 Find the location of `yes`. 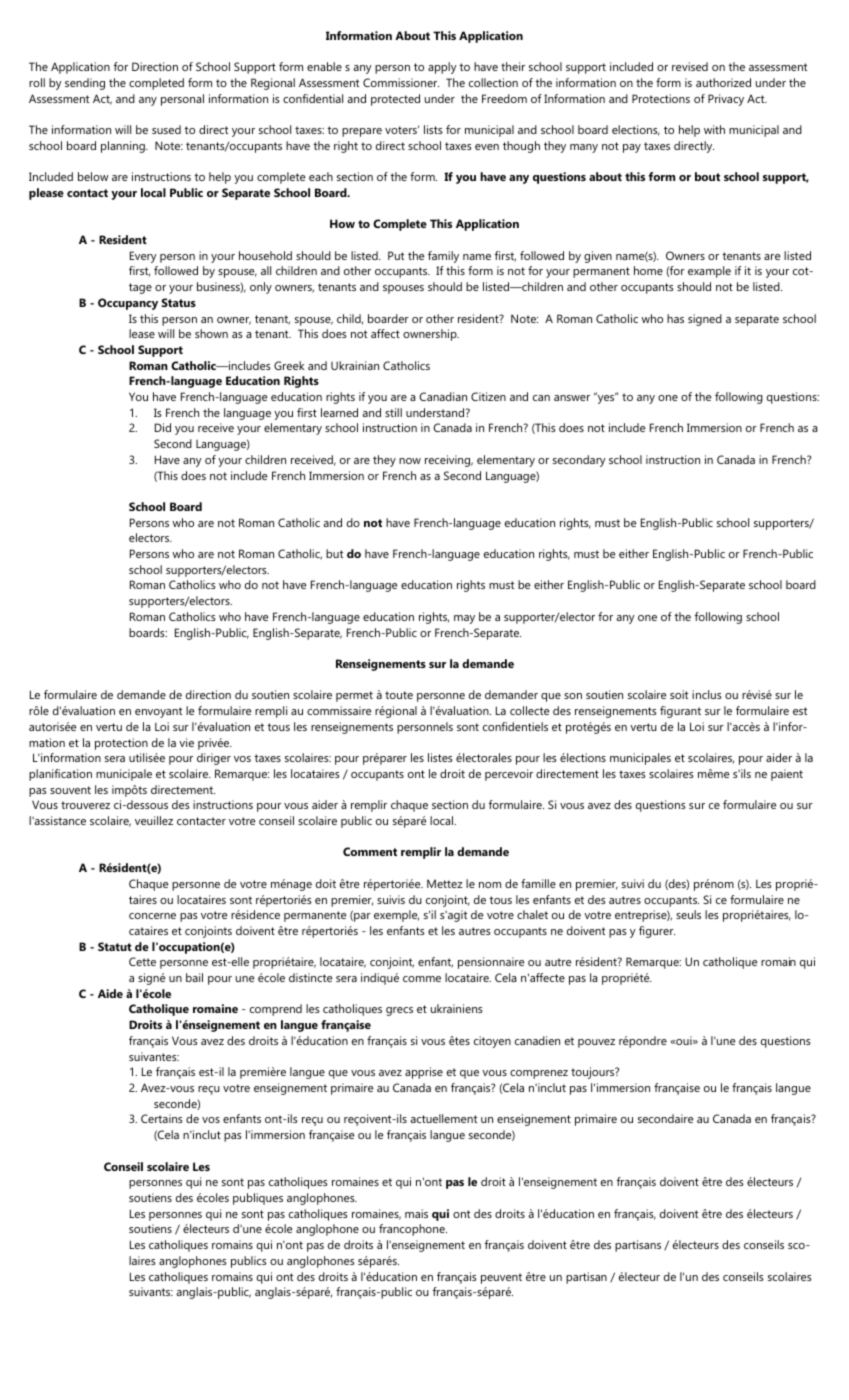

yes is located at coordinates (606, 398).
